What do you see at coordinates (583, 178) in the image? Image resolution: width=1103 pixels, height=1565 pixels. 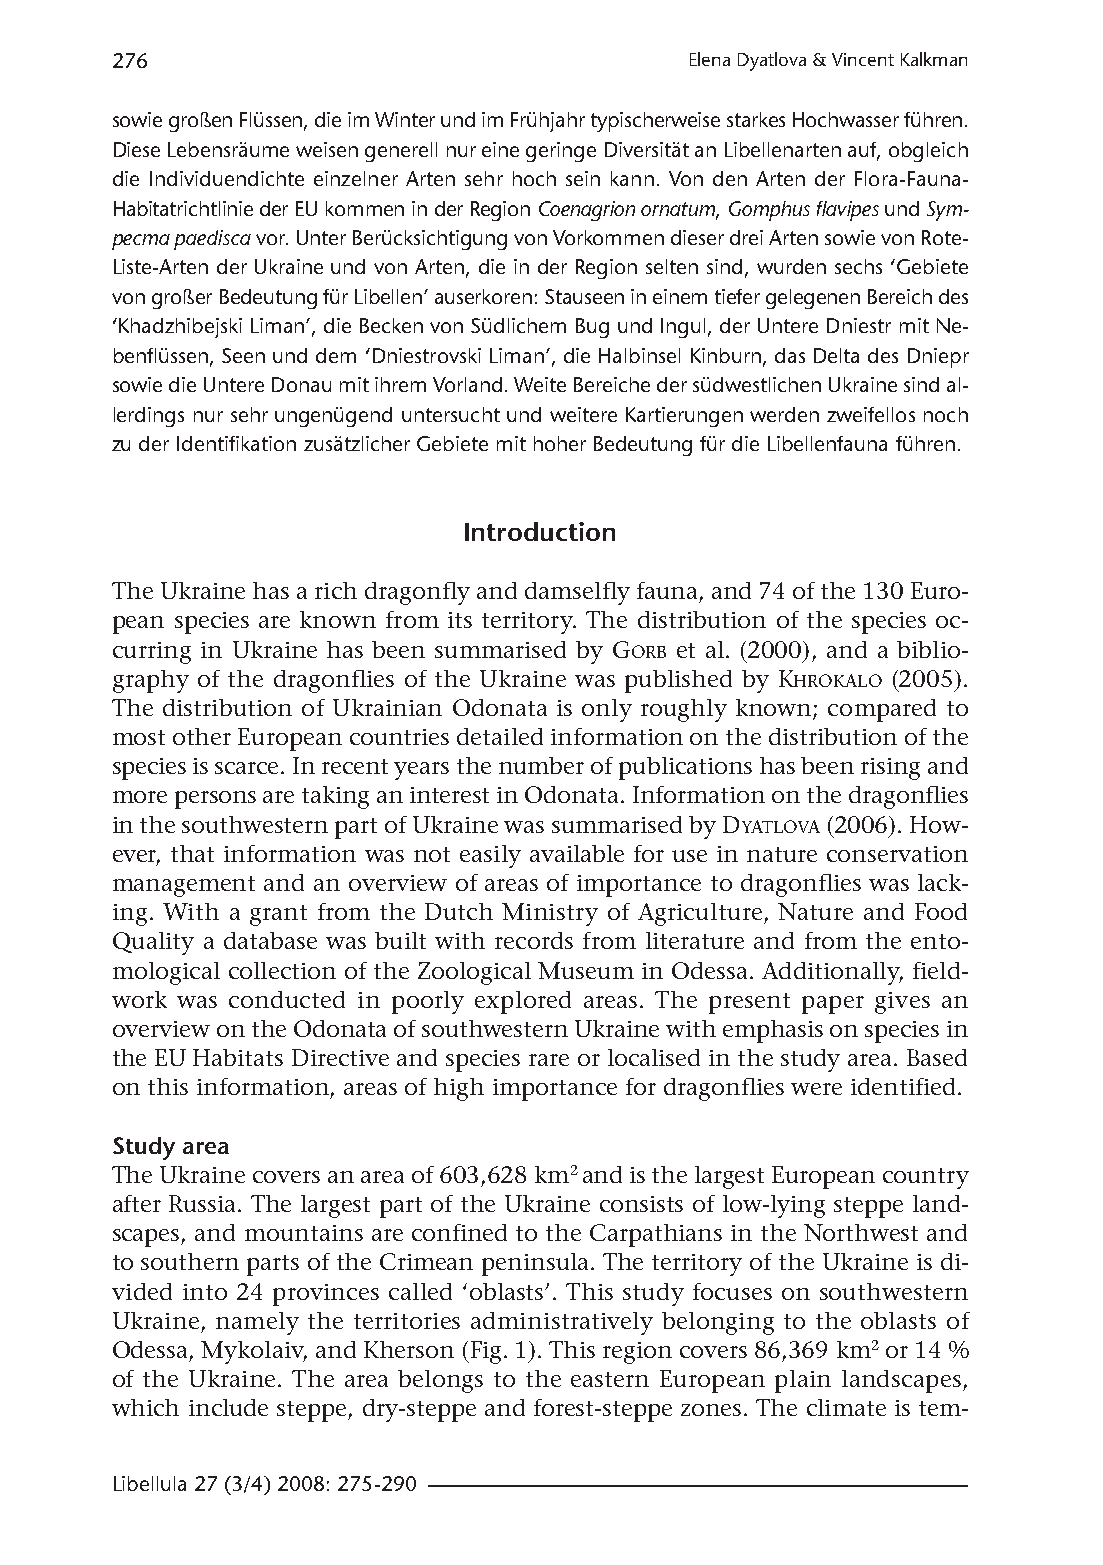 I see `sein` at bounding box center [583, 178].
